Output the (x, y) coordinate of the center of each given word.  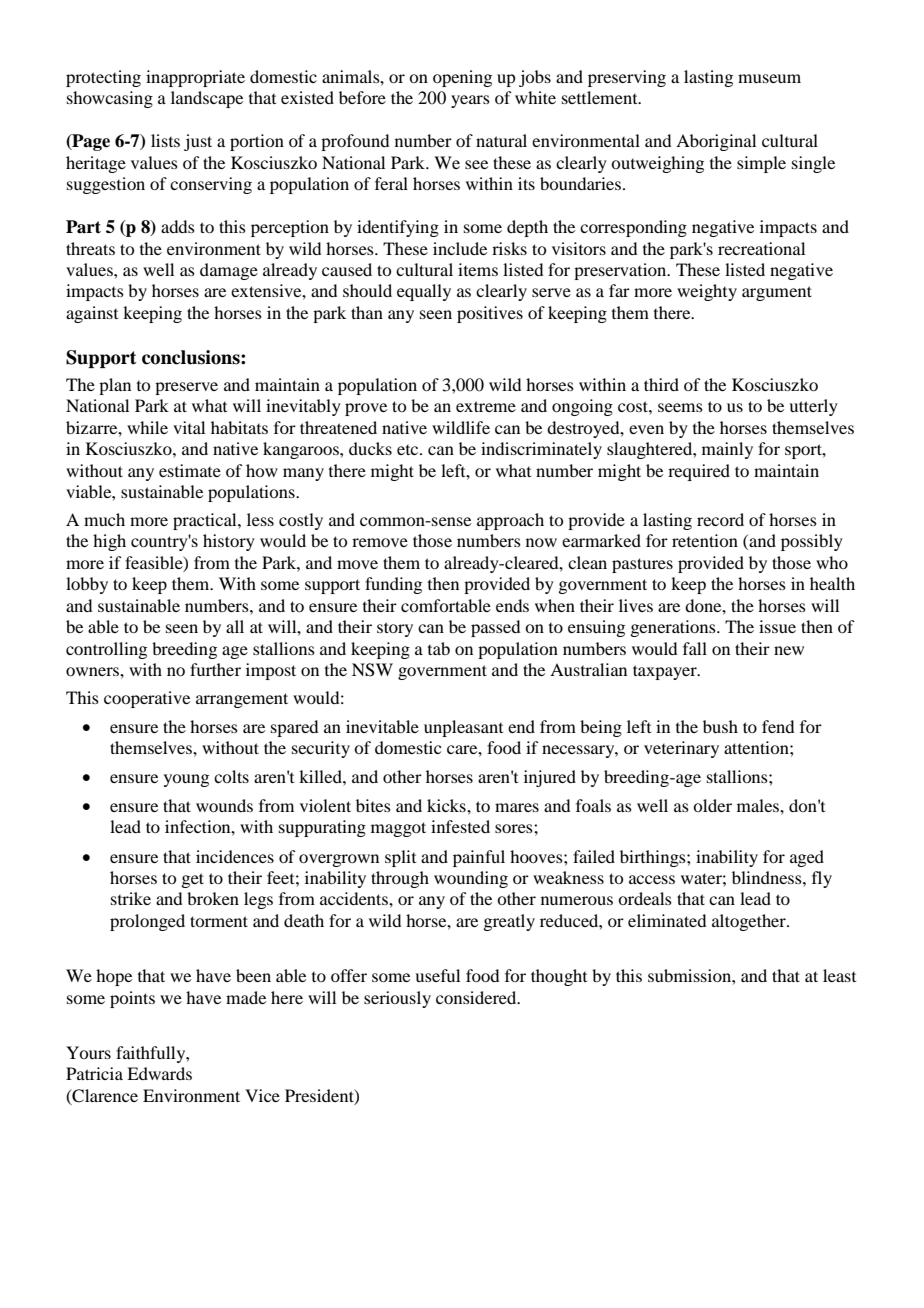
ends (512, 605)
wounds (224, 805)
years (470, 101)
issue (777, 626)
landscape (207, 99)
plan (115, 386)
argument (777, 293)
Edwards (159, 1073)
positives (490, 314)
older (712, 805)
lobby (87, 585)
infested (460, 826)
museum (769, 78)
